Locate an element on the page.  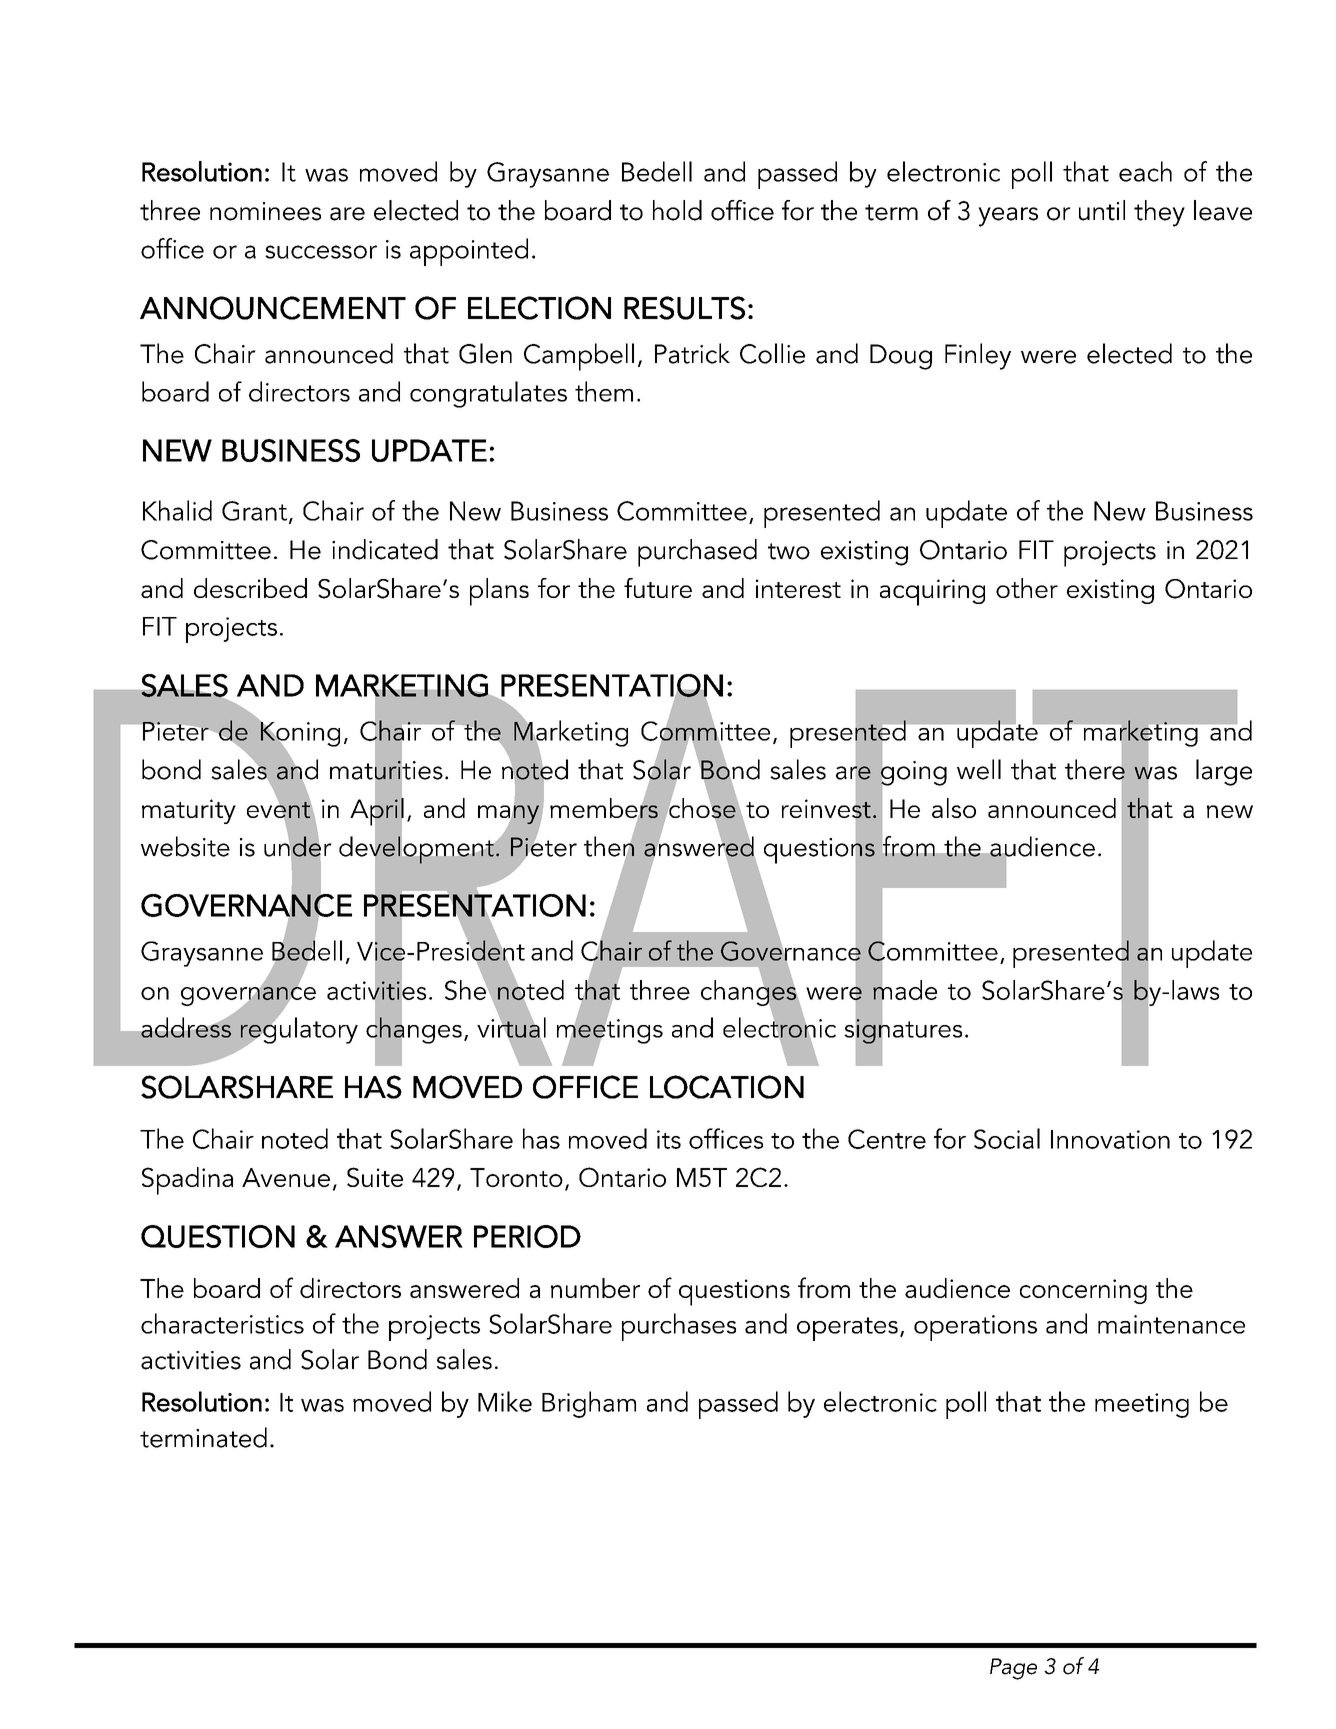
Innovation is located at coordinates (1110, 1139).
